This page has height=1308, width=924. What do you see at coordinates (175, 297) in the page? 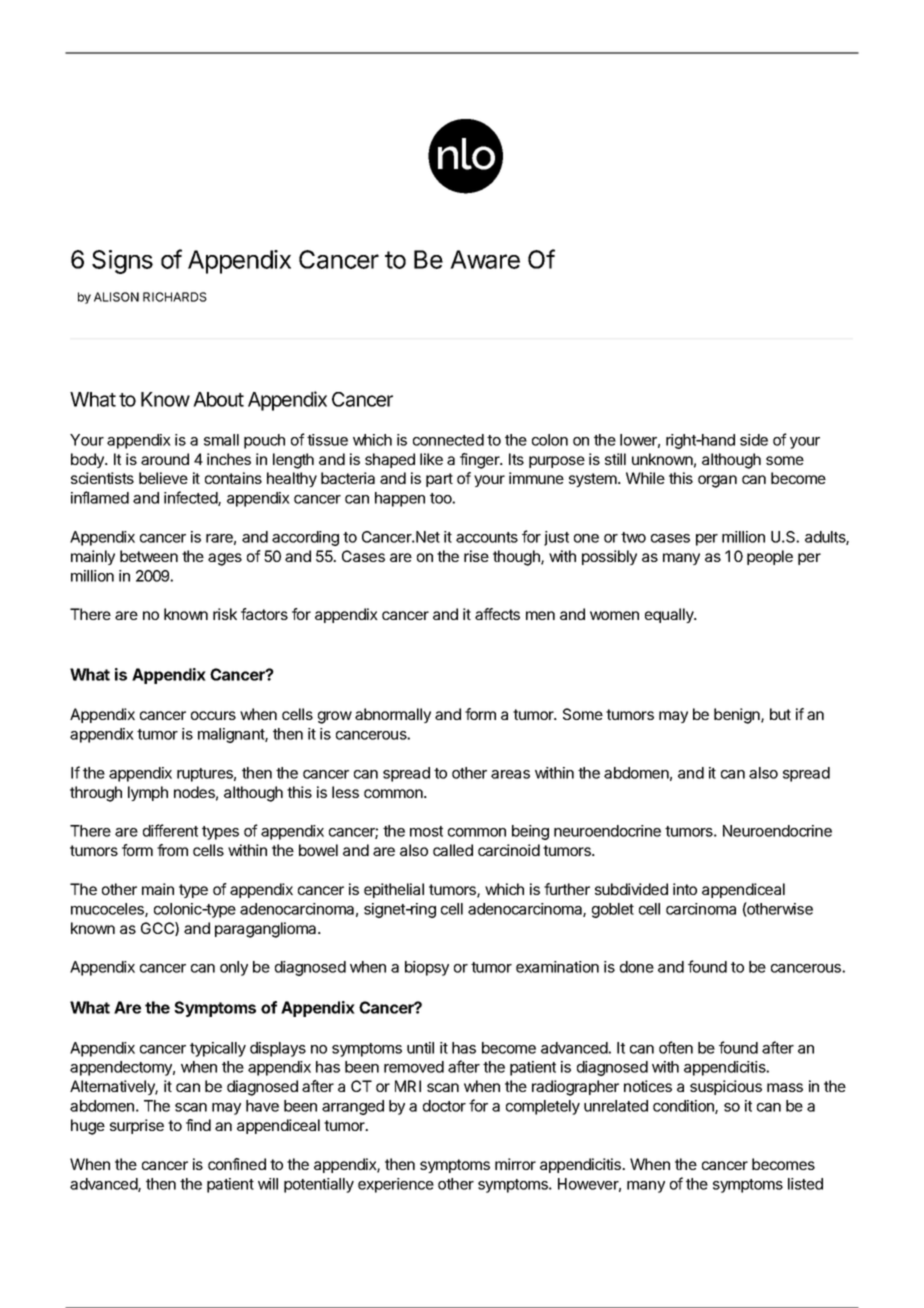
I see `RICHARDS` at bounding box center [175, 297].
